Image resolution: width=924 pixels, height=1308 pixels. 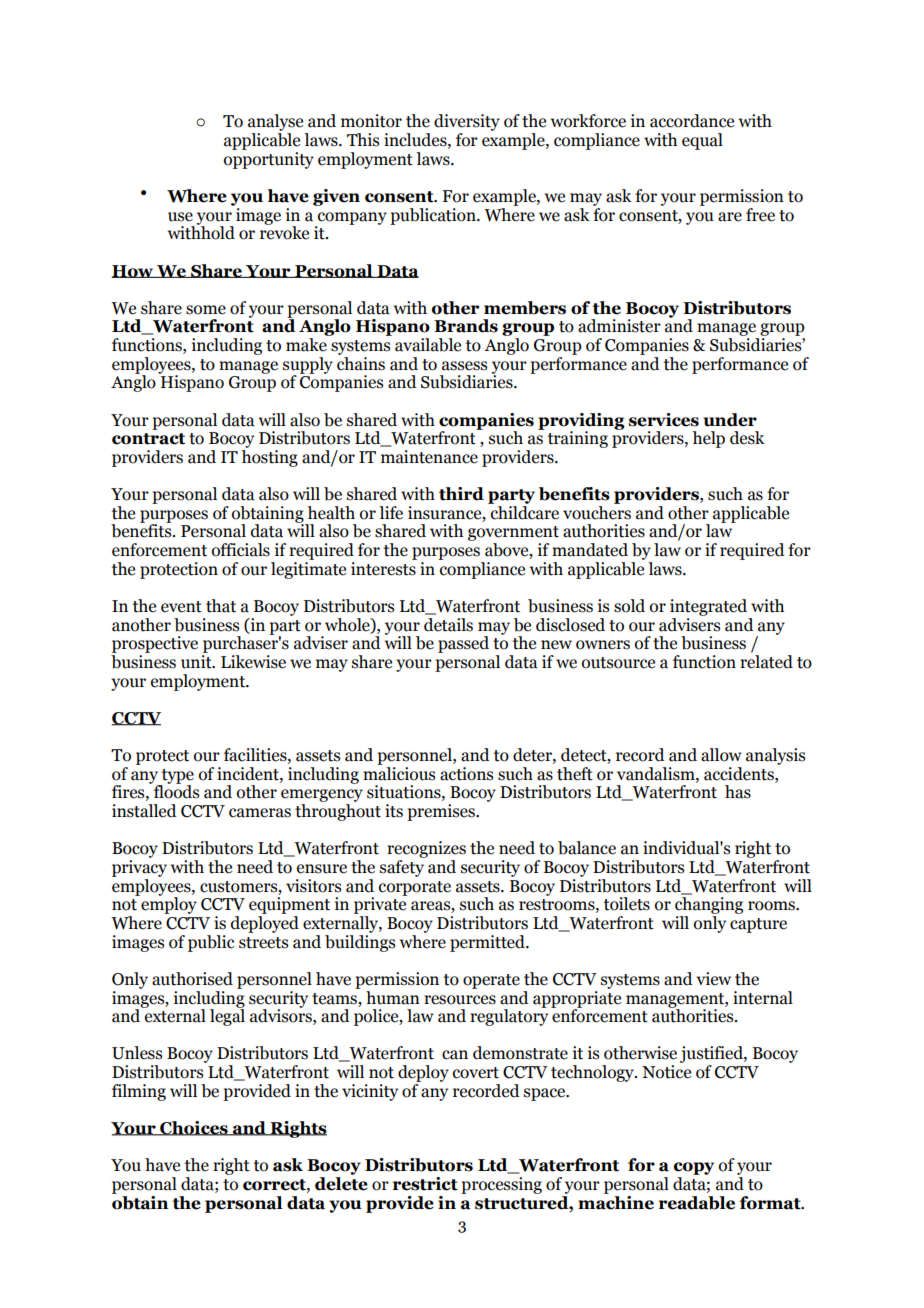 I want to click on actions, so click(x=466, y=774).
